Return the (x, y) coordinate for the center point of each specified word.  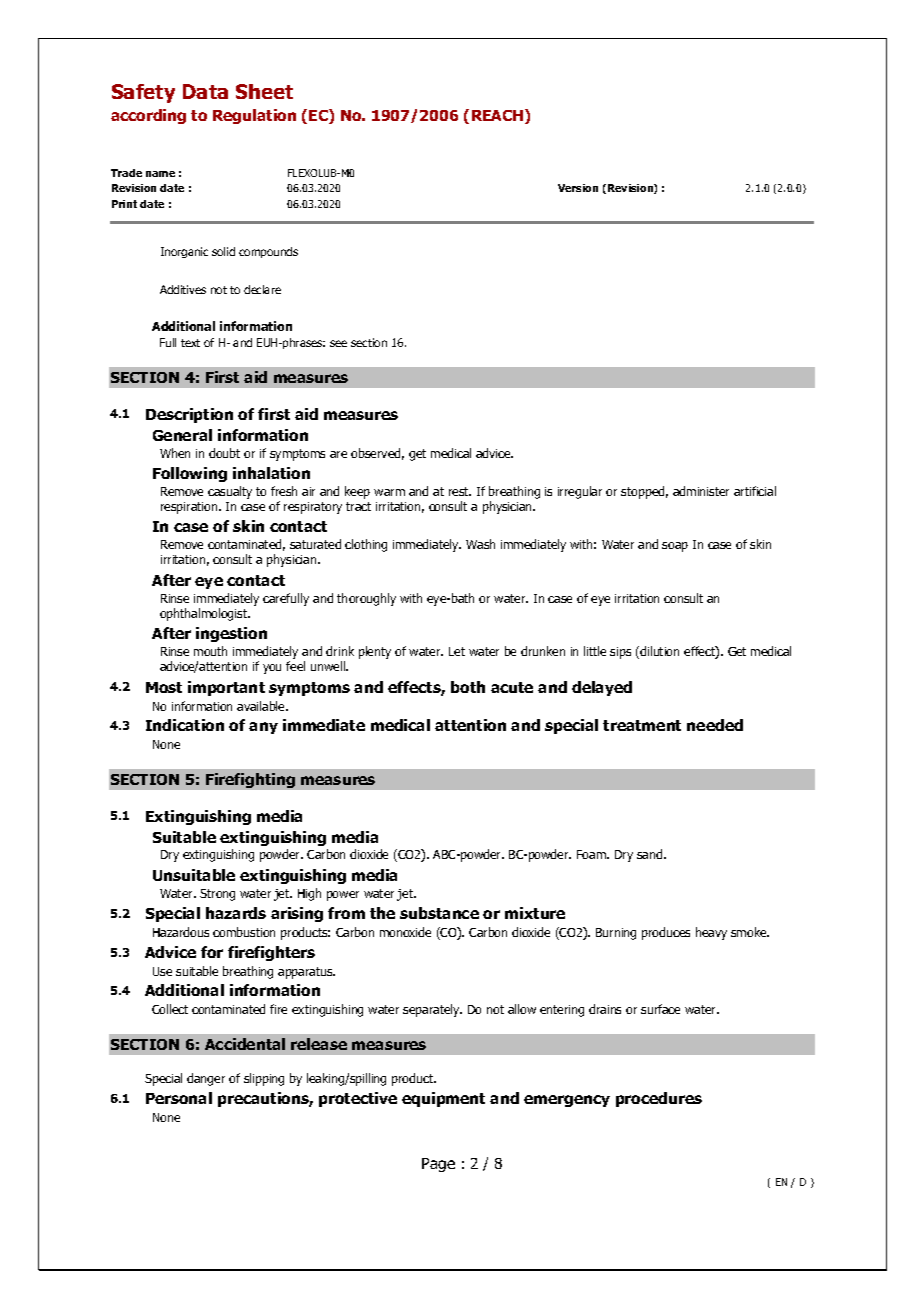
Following (190, 474)
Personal (179, 1098)
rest (460, 491)
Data (205, 91)
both (468, 687)
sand (651, 854)
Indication (185, 725)
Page (438, 1165)
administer (701, 491)
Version (578, 188)
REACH (499, 116)
